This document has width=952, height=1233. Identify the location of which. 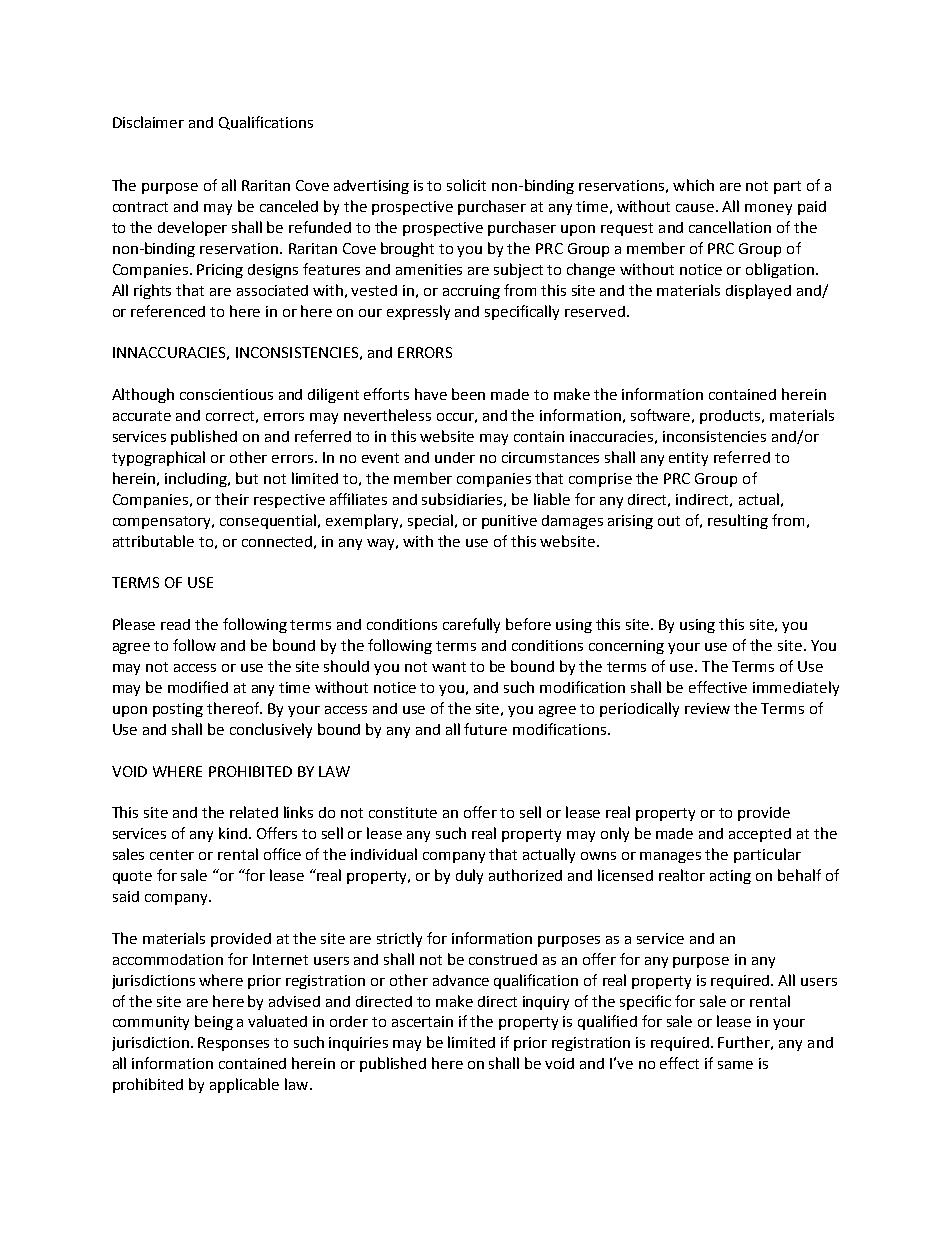
(693, 185).
